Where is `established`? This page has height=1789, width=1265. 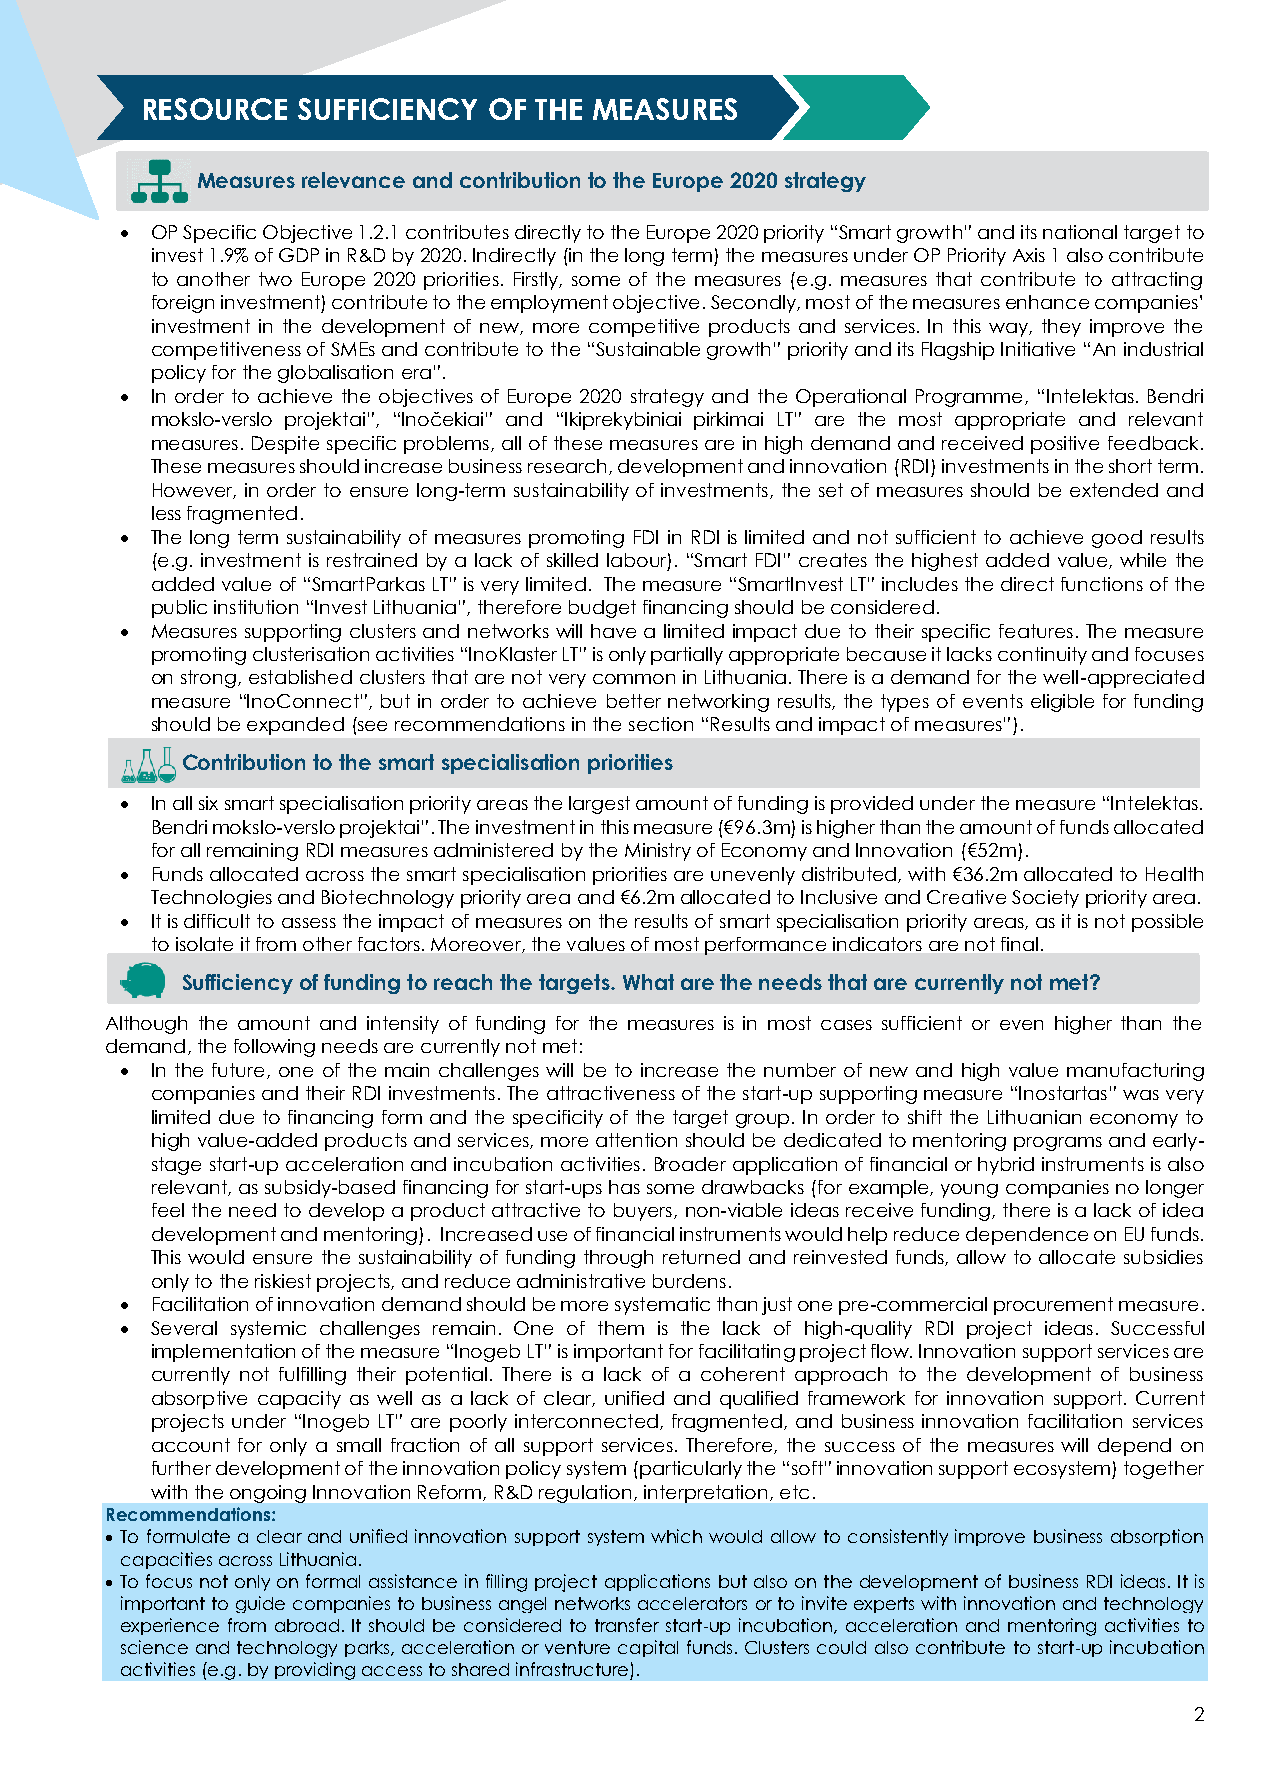
established is located at coordinates (300, 677).
